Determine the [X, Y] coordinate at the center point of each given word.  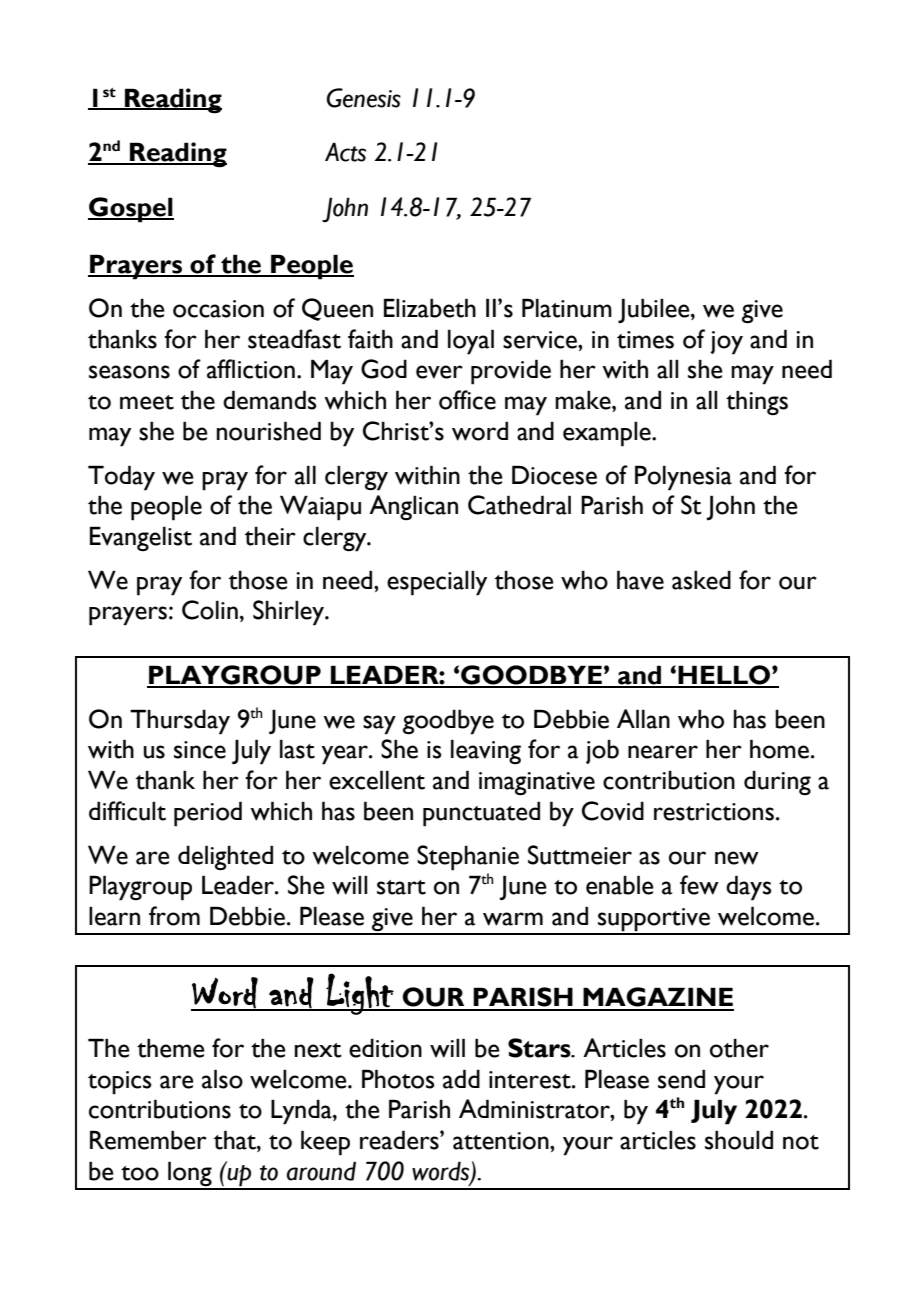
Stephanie [468, 858]
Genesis [364, 98]
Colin [210, 610]
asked [701, 580]
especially [437, 583]
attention [502, 1141]
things [757, 402]
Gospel [131, 210]
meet [147, 402]
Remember [148, 1140]
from [174, 916]
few [699, 885]
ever [439, 372]
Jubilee [655, 310]
